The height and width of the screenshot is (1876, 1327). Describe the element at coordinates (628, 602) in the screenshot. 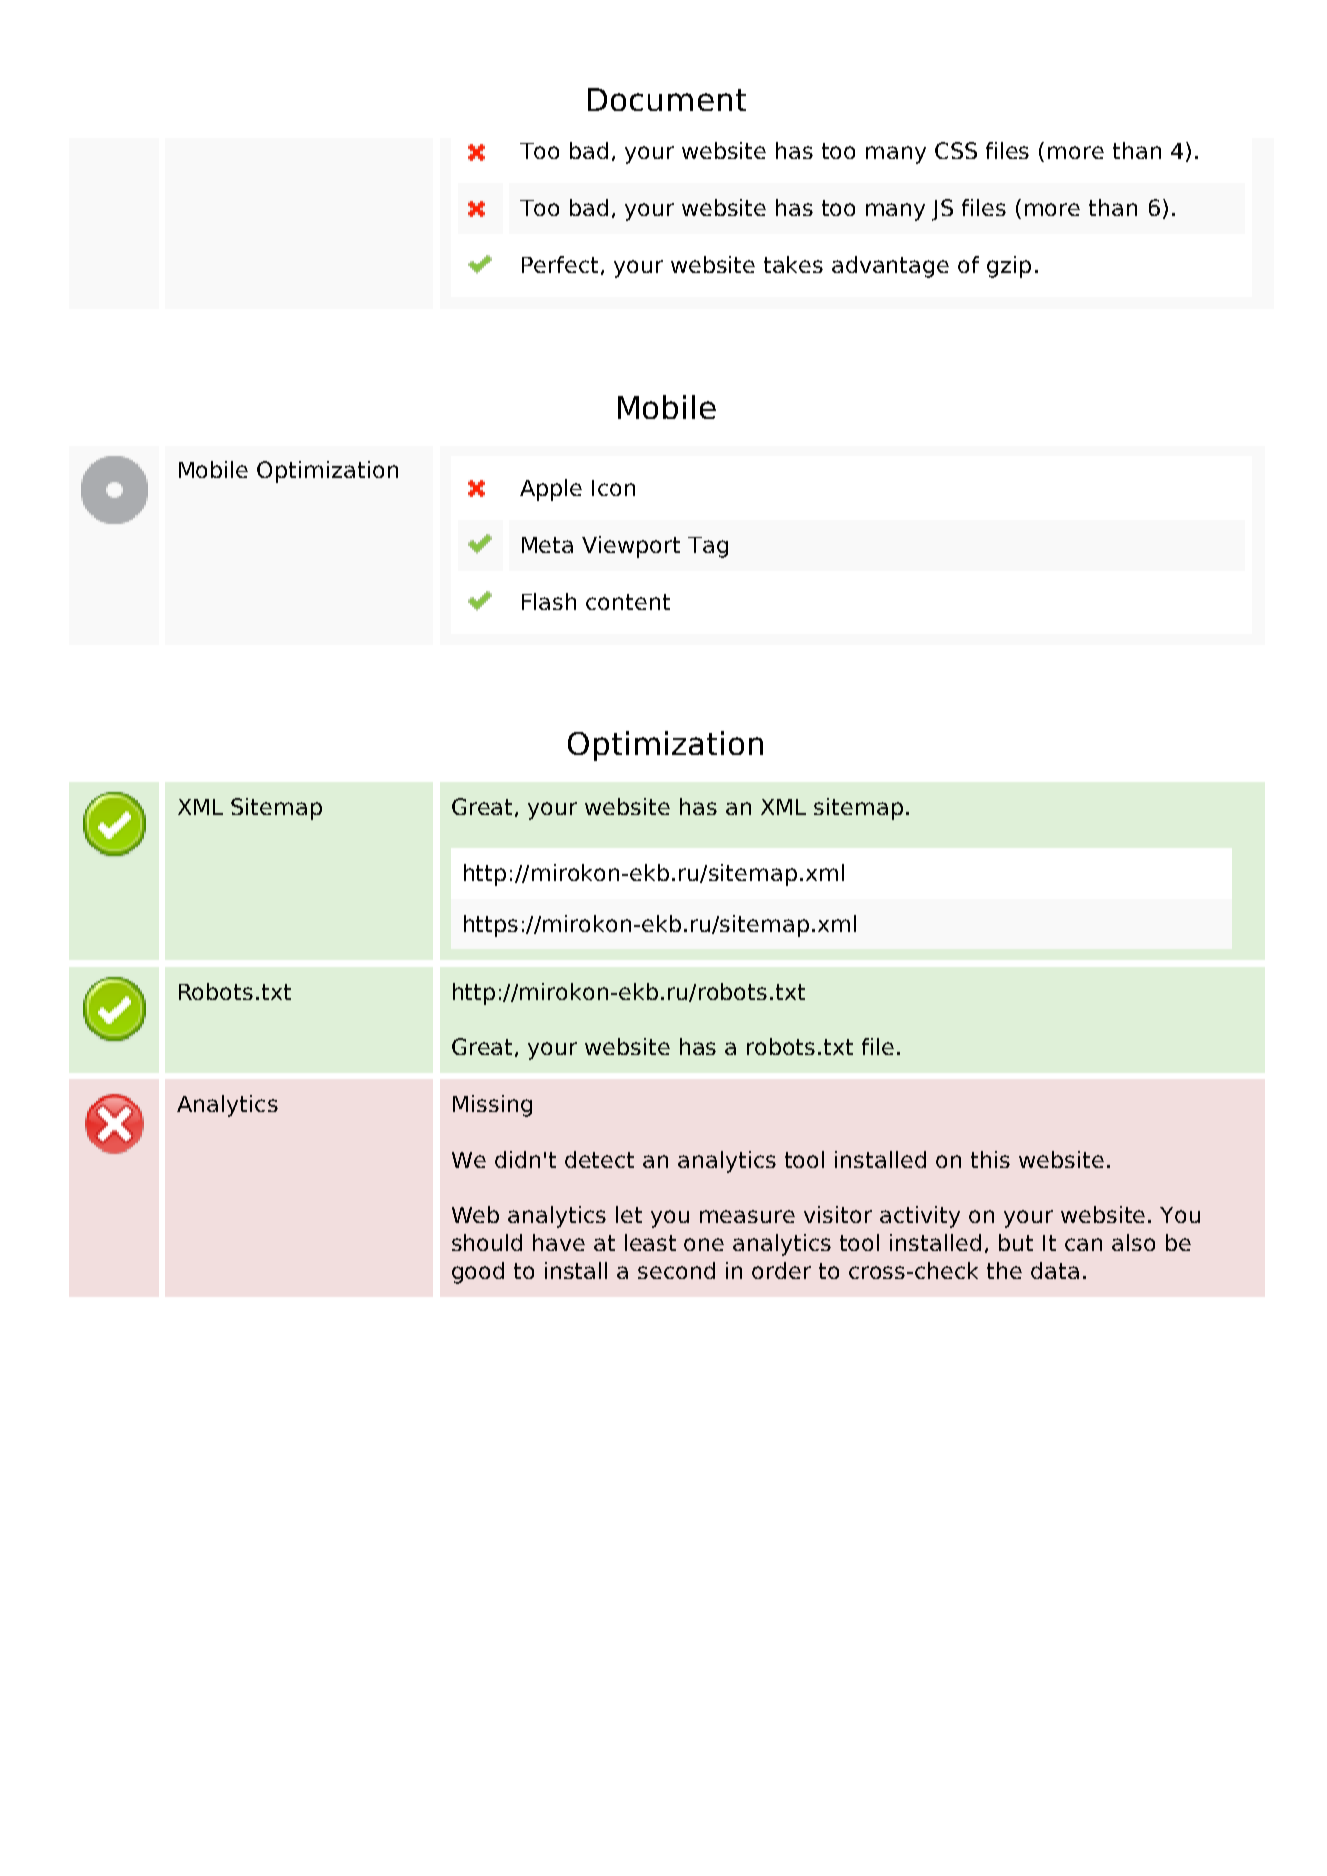

I see `content` at that location.
